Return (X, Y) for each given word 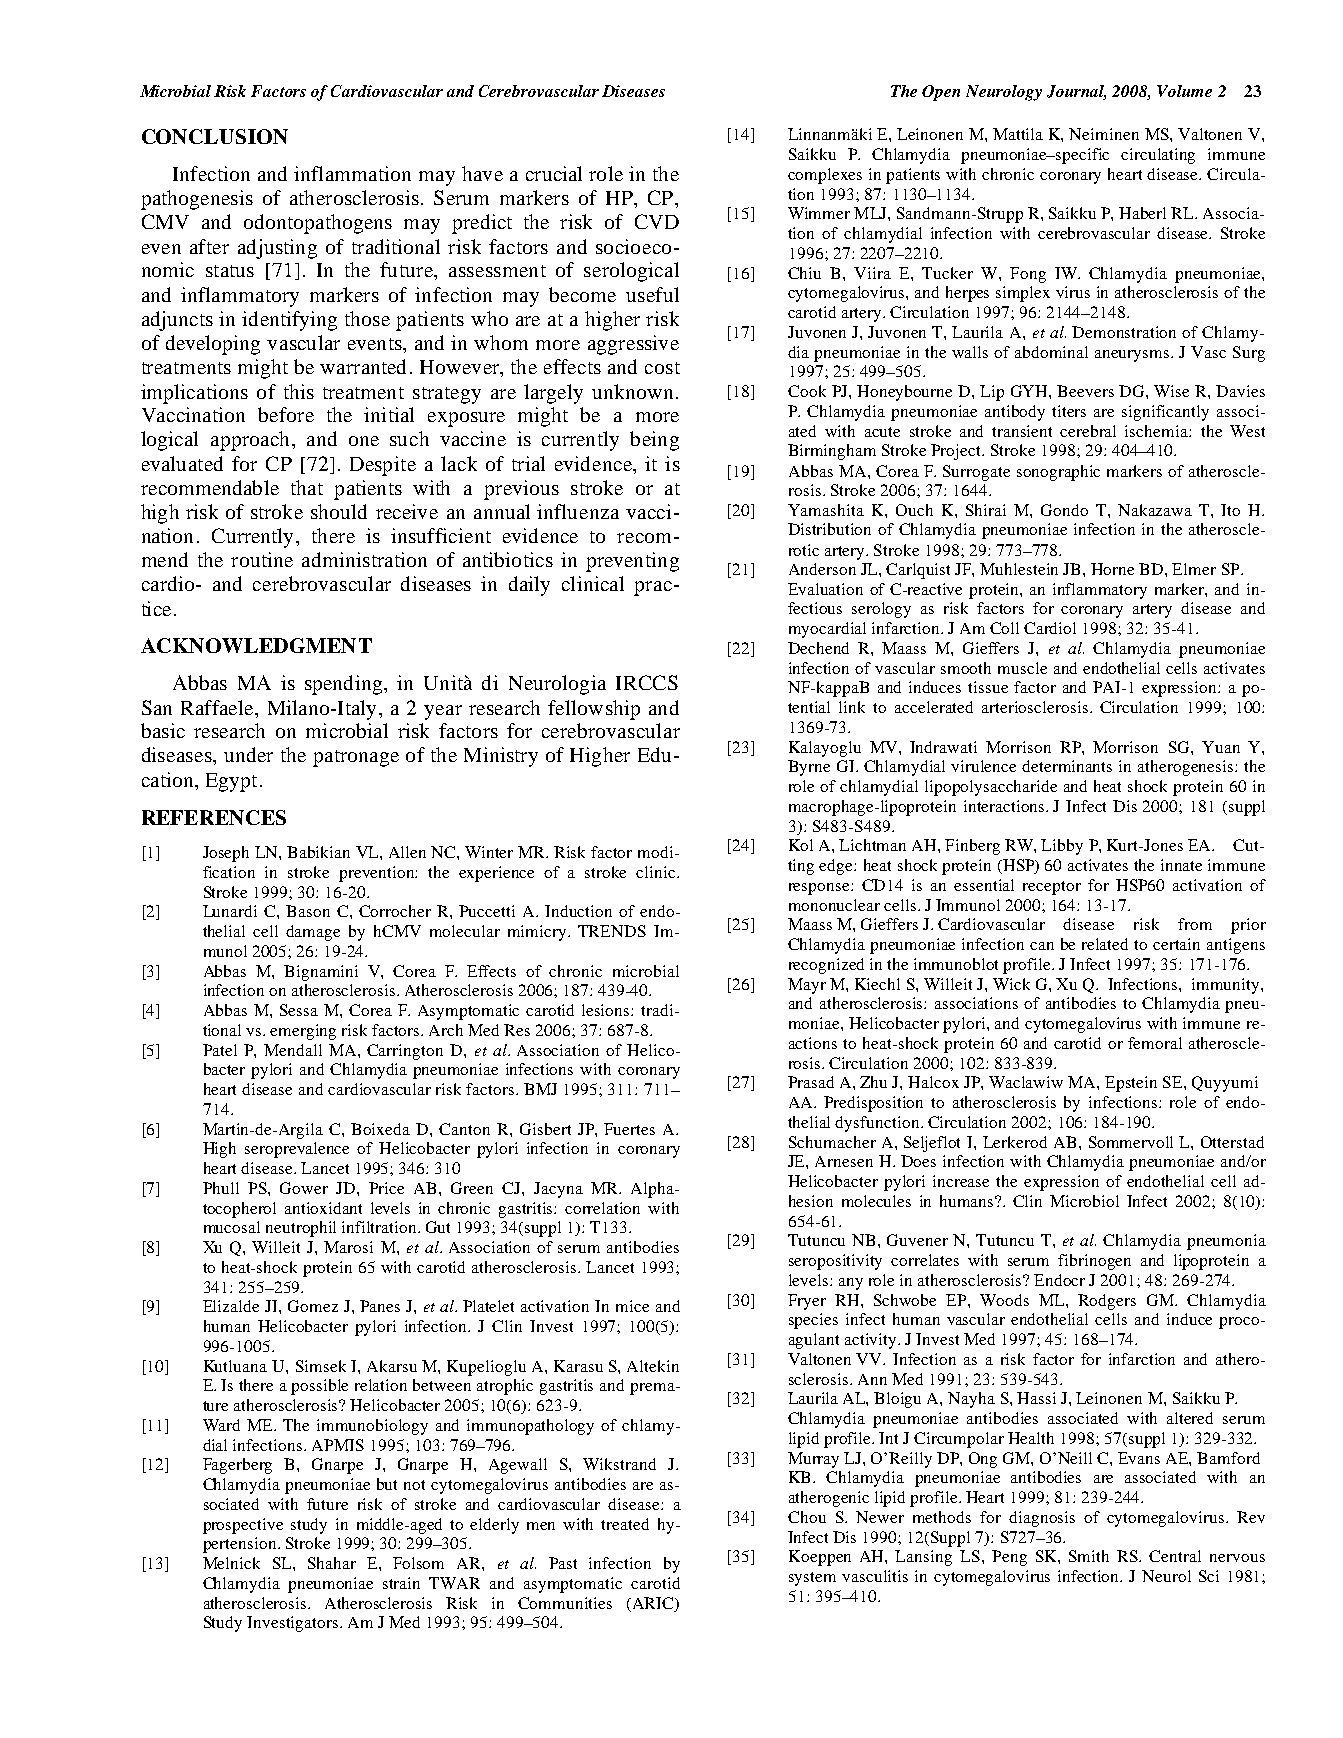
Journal (1076, 92)
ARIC (653, 1604)
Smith (1089, 1556)
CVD (657, 221)
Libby (1062, 847)
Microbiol (1084, 1201)
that (307, 487)
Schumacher (832, 1142)
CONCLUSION (215, 136)
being (654, 441)
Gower (304, 1188)
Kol (801, 845)
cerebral (1088, 431)
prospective (243, 1526)
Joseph (226, 854)
